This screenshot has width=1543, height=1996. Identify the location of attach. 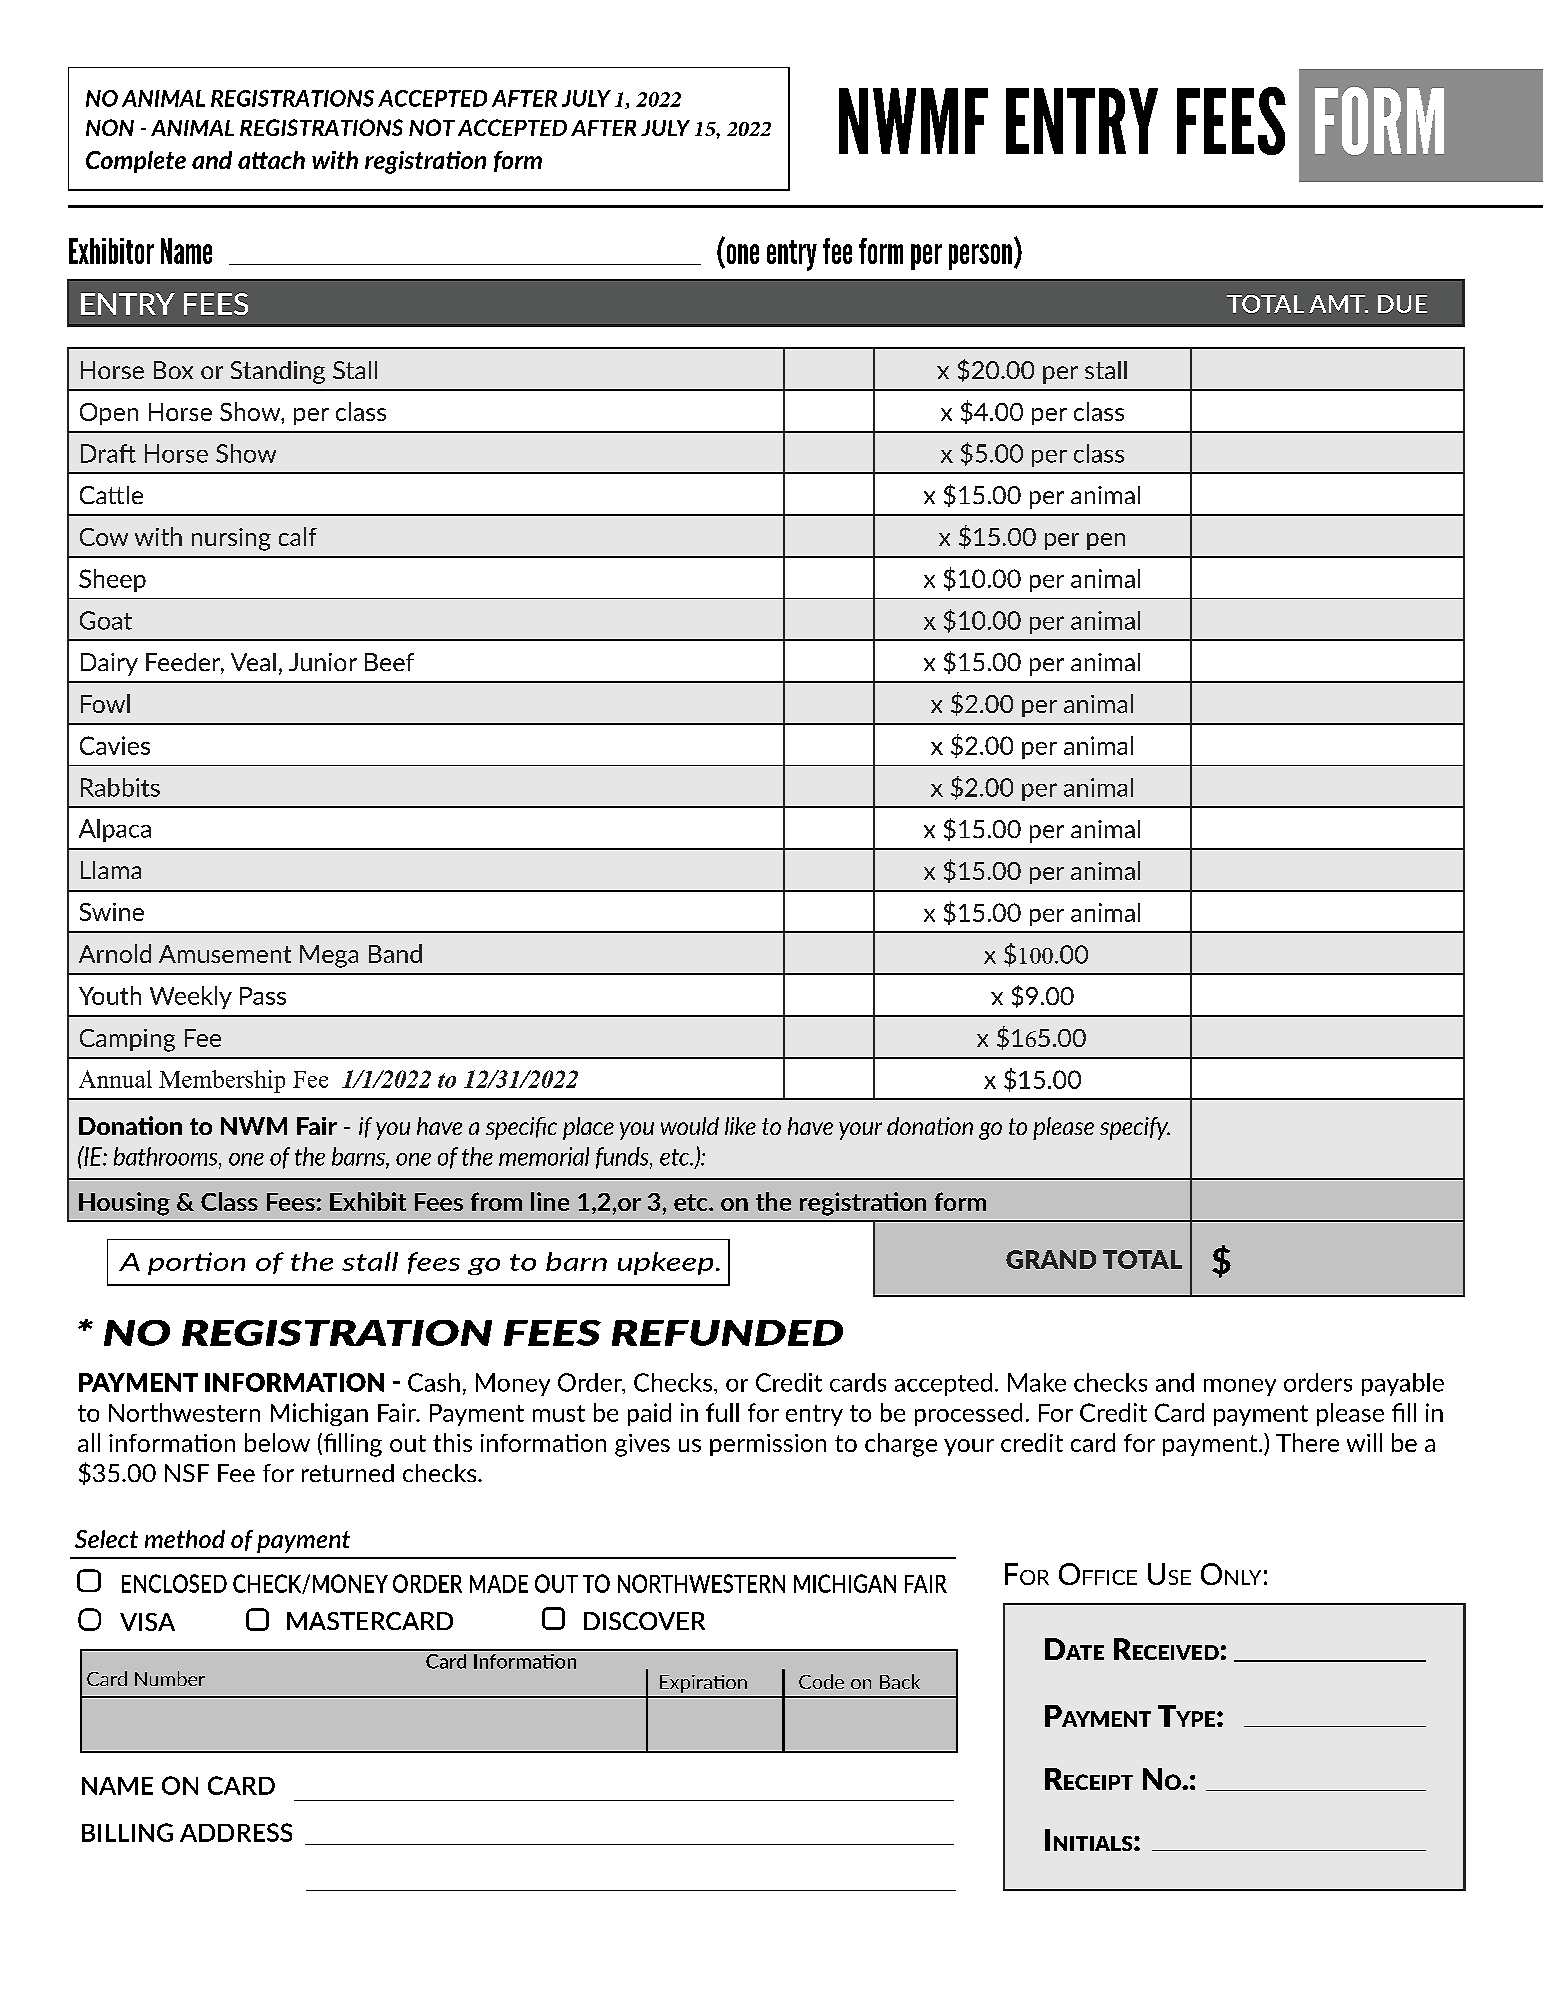
(271, 160).
